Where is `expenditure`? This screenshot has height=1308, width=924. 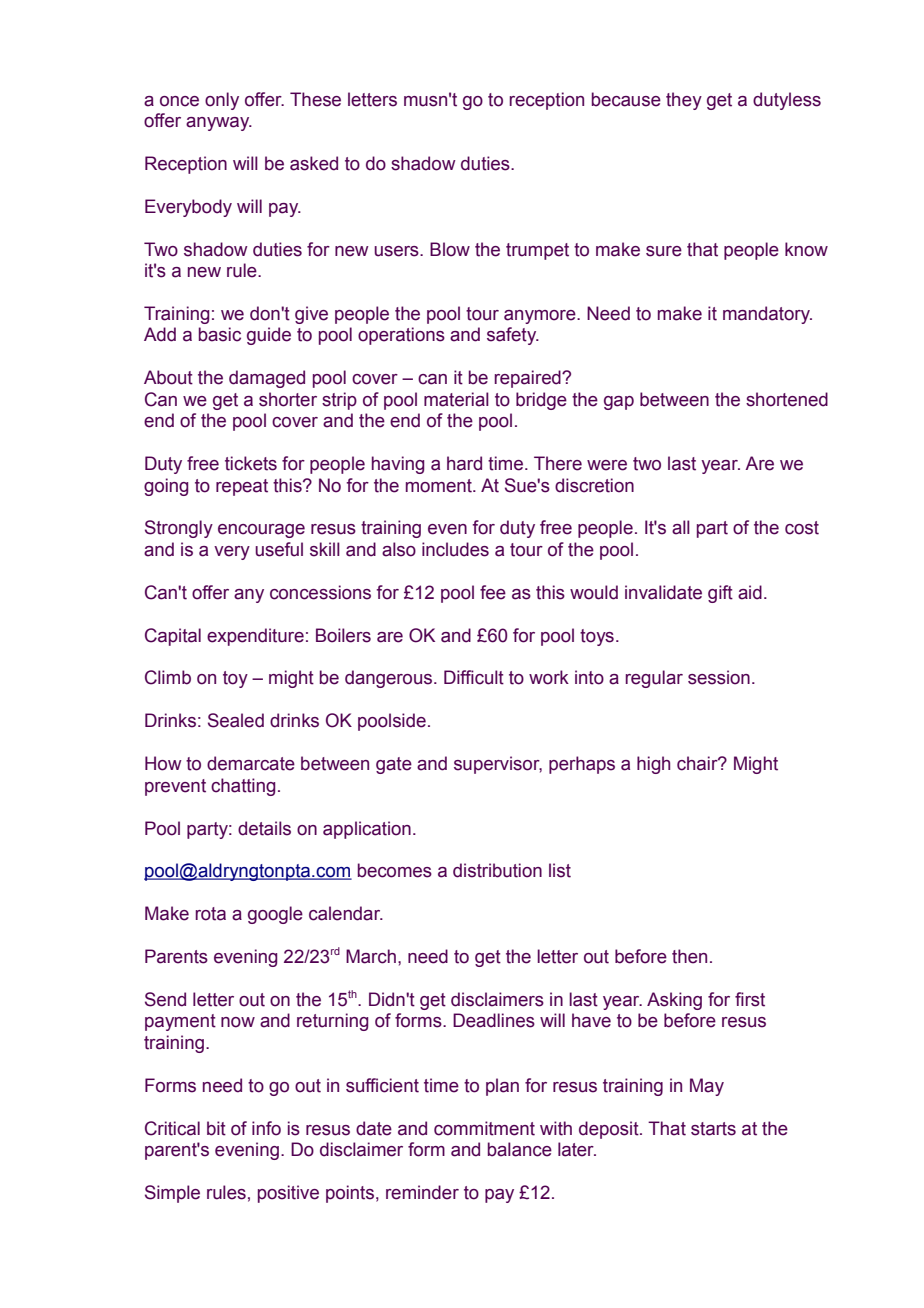
expenditure is located at coordinates (255, 637).
